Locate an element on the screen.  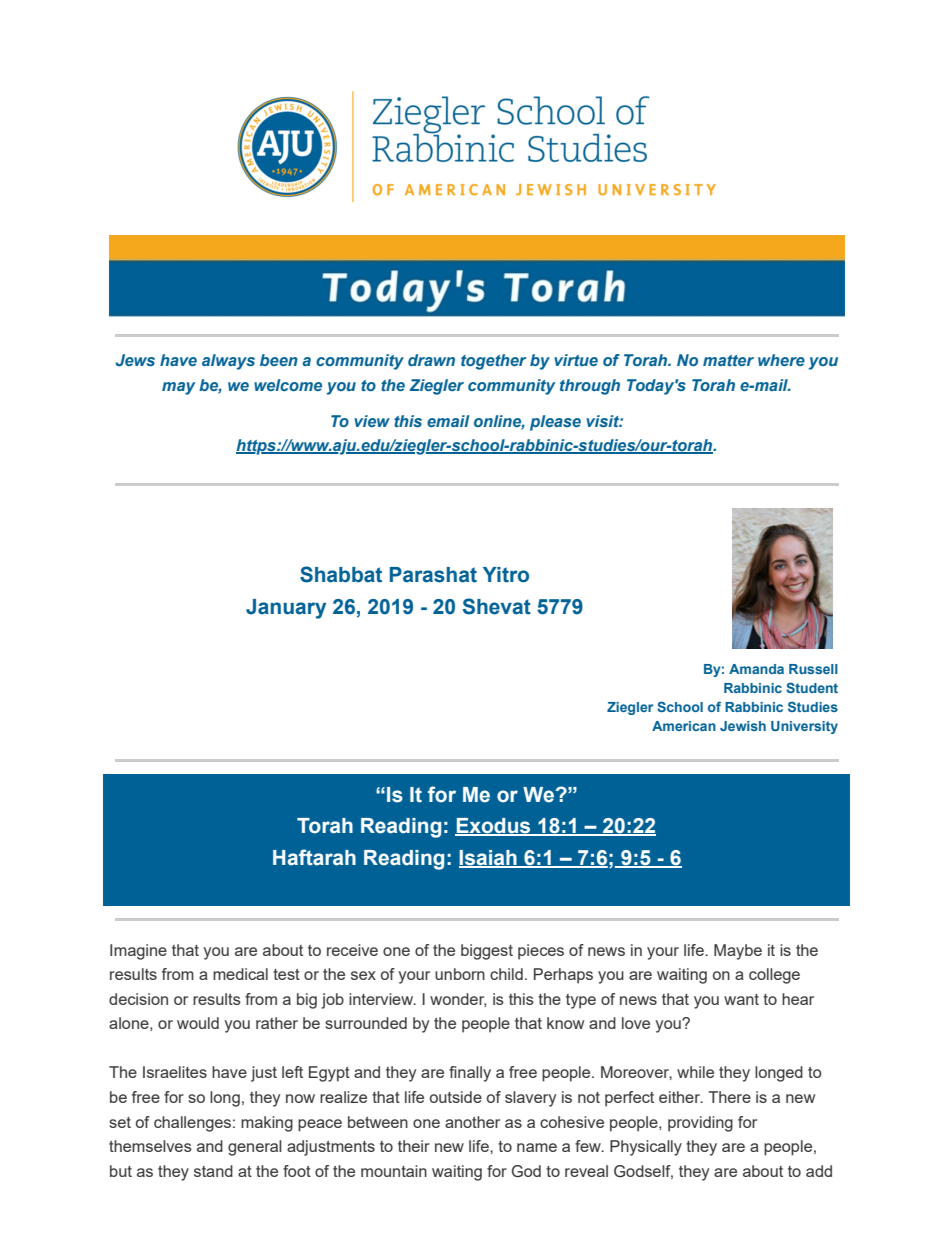
Jewish is located at coordinates (743, 726).
